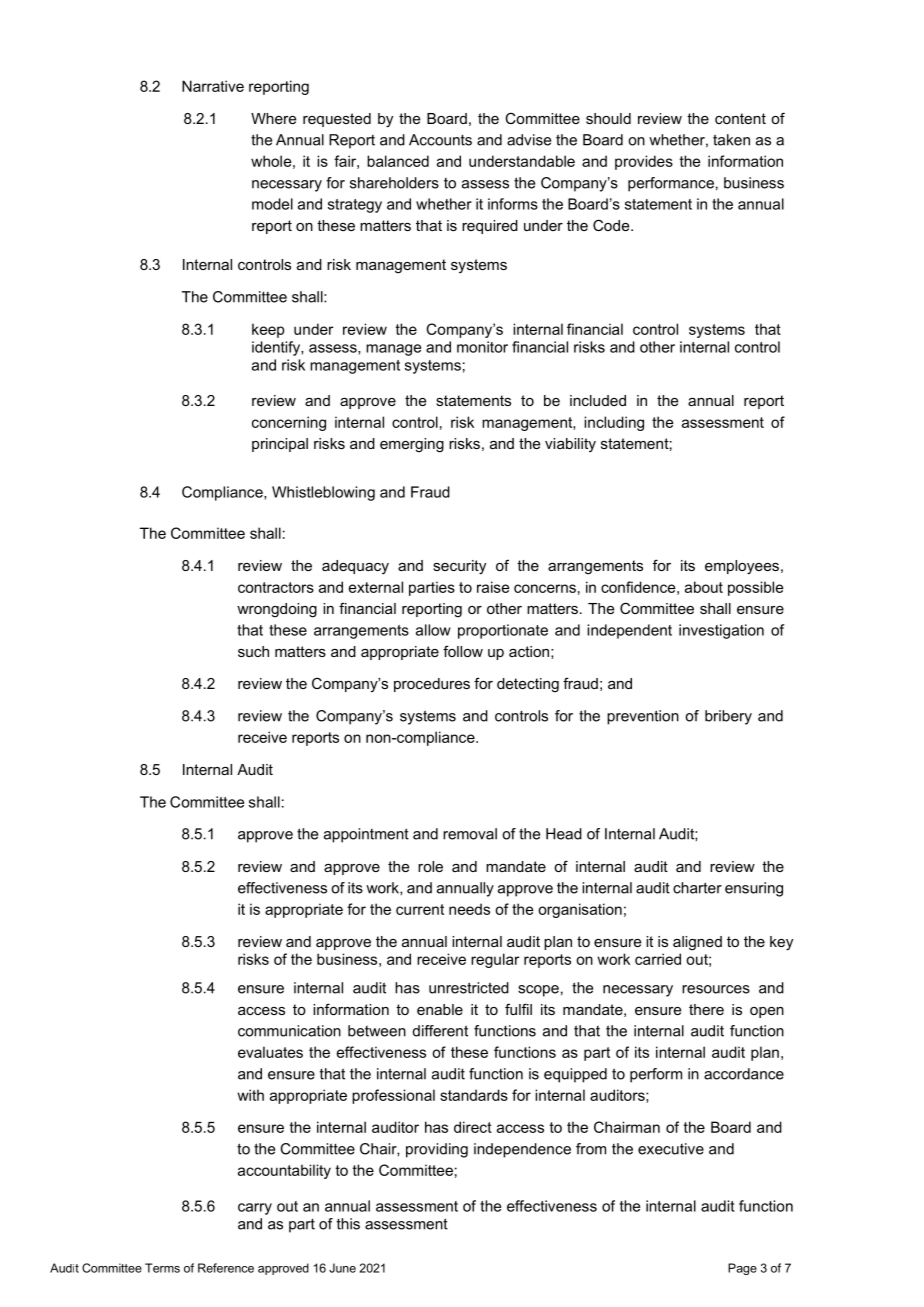  I want to click on carry, so click(255, 1209).
